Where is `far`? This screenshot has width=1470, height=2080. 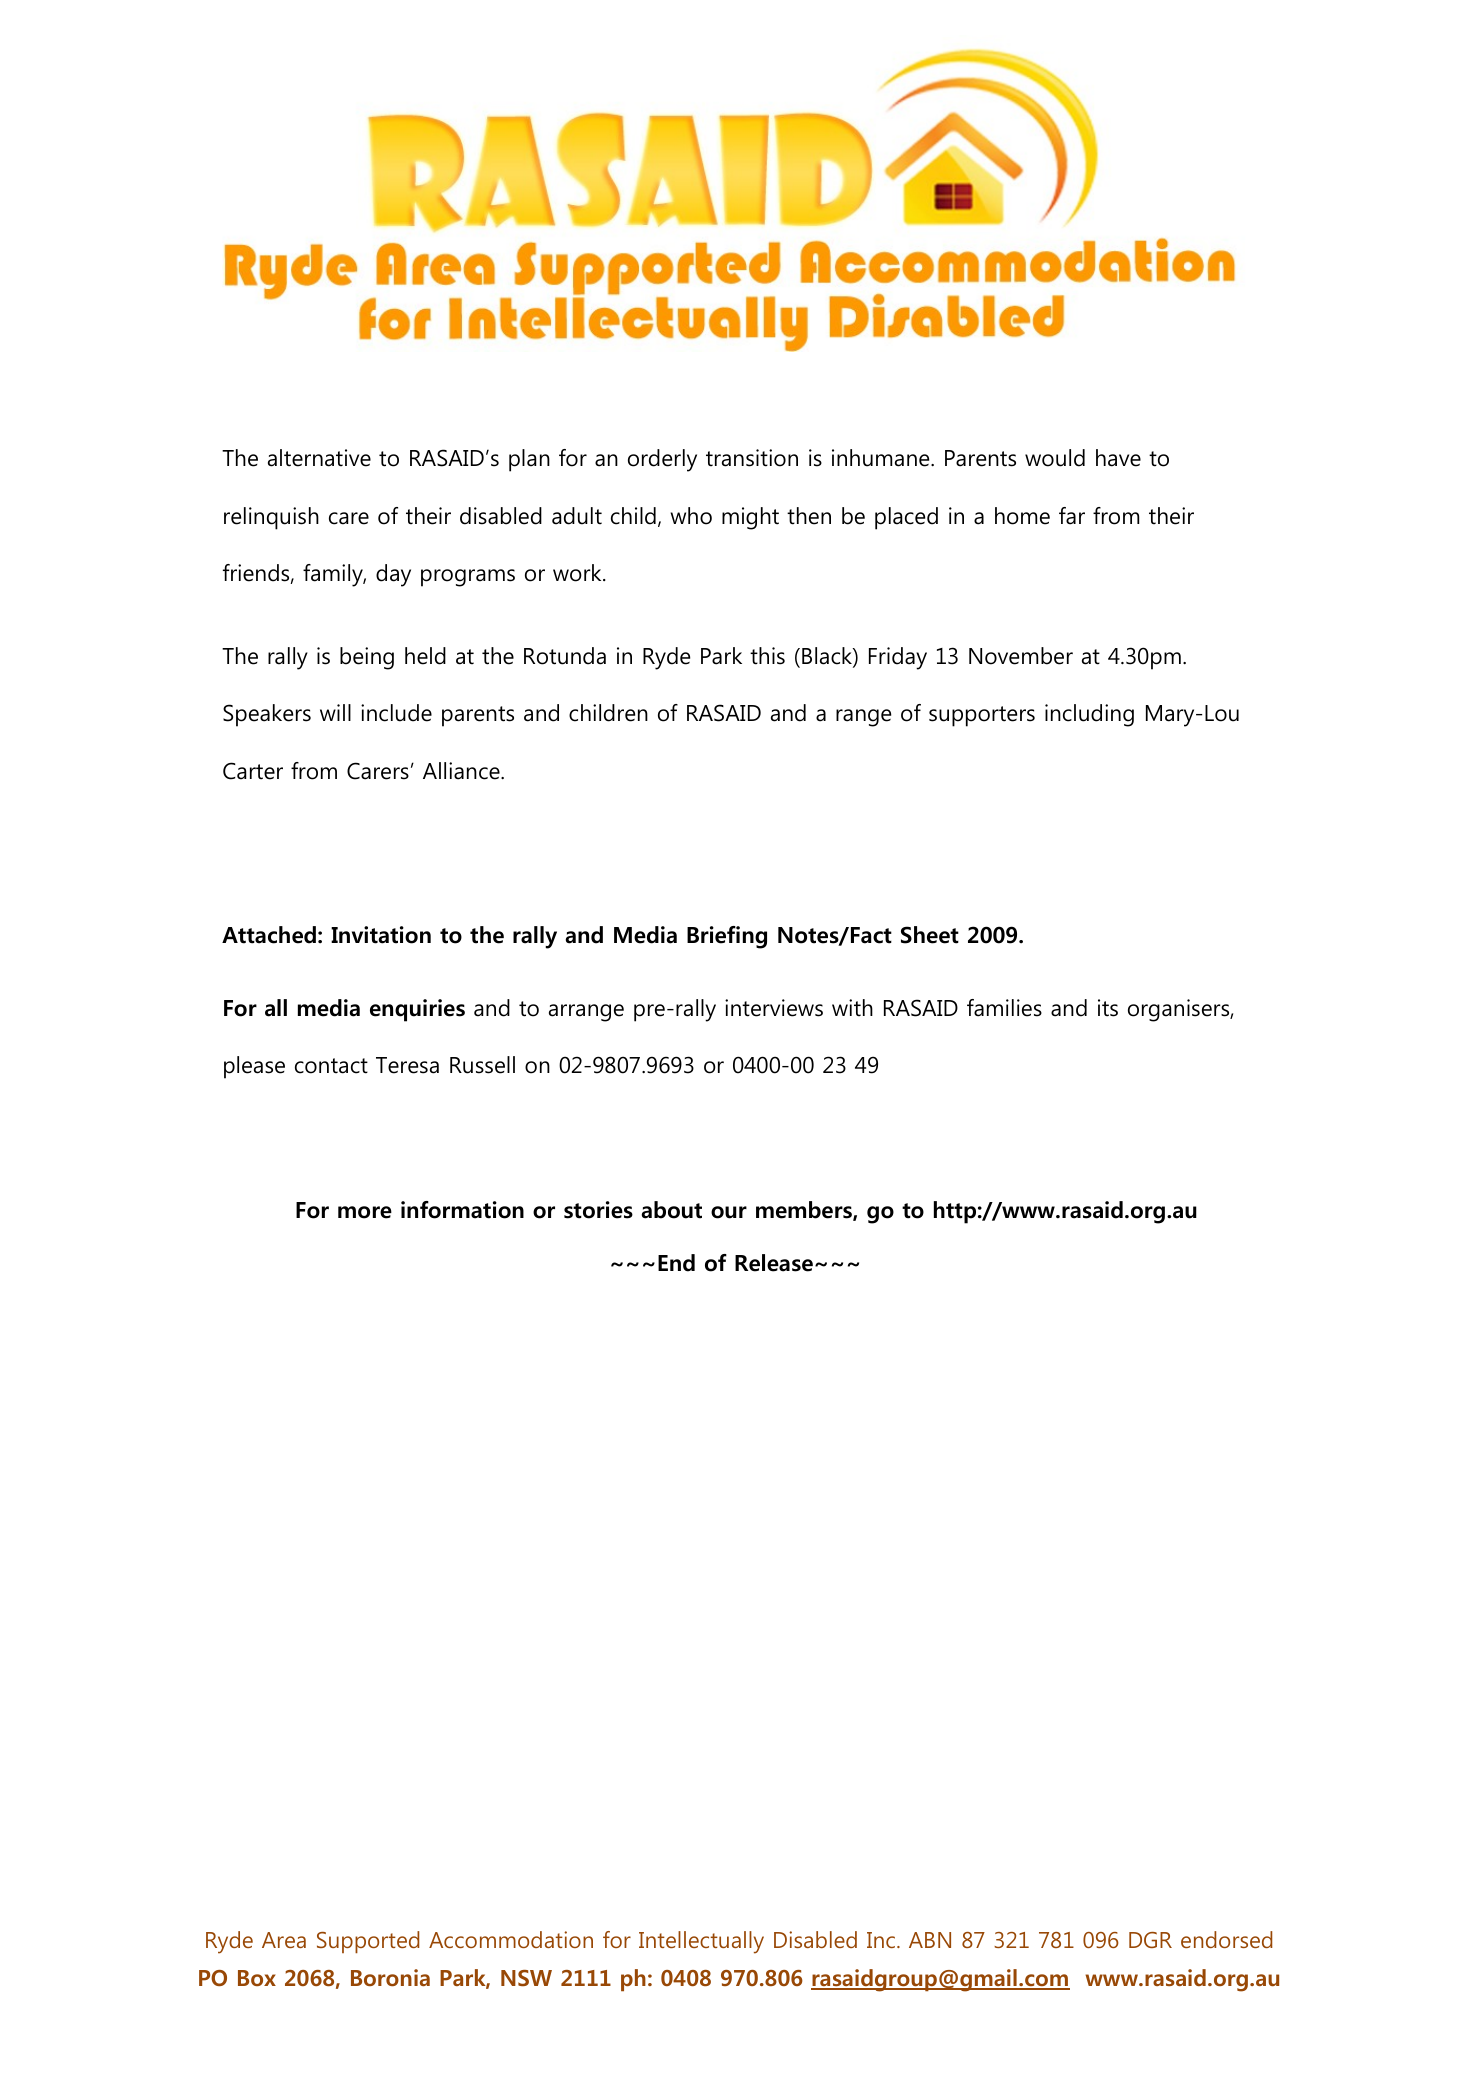 far is located at coordinates (1072, 516).
